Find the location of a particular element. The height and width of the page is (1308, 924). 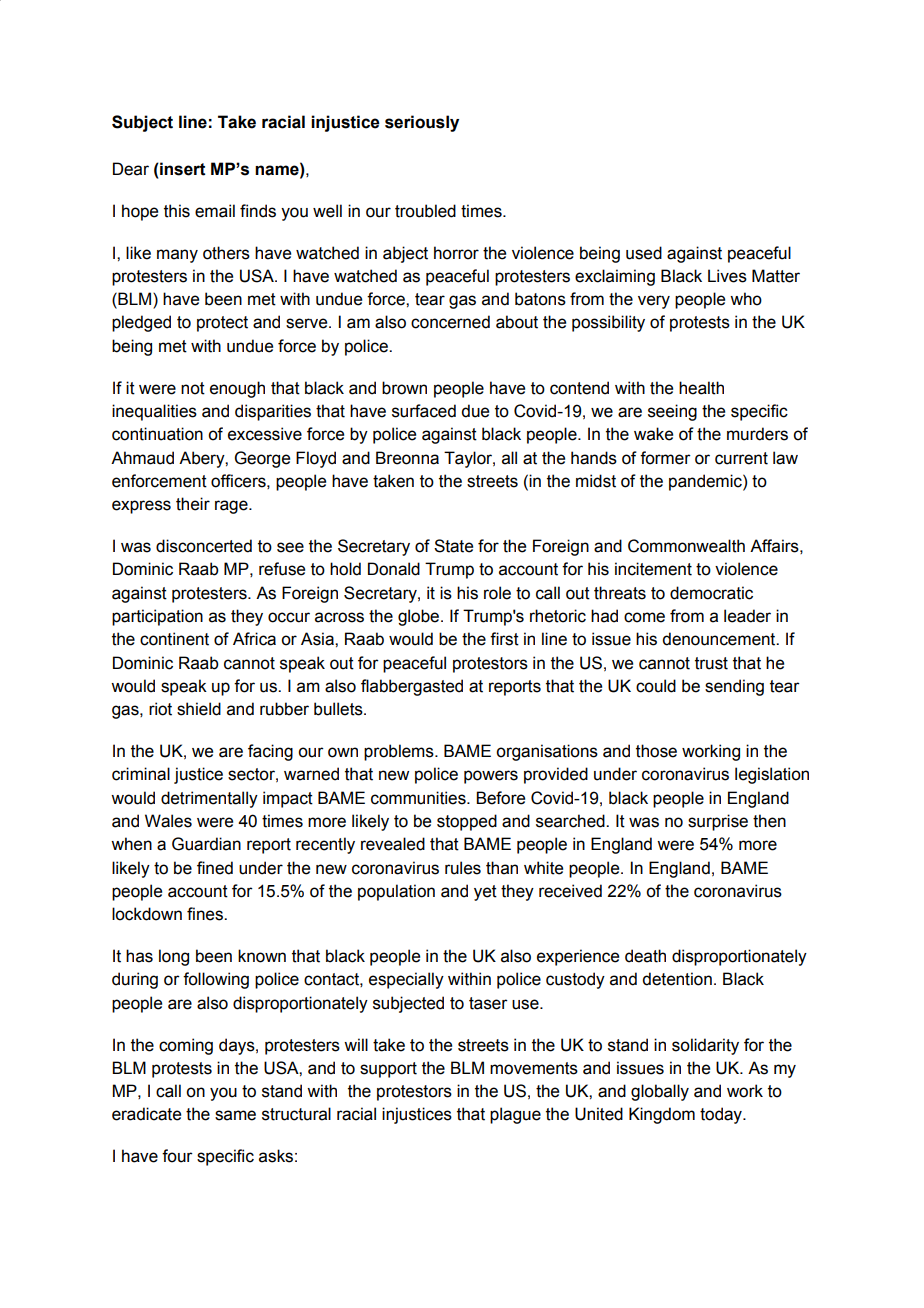

concerned is located at coordinates (450, 322).
